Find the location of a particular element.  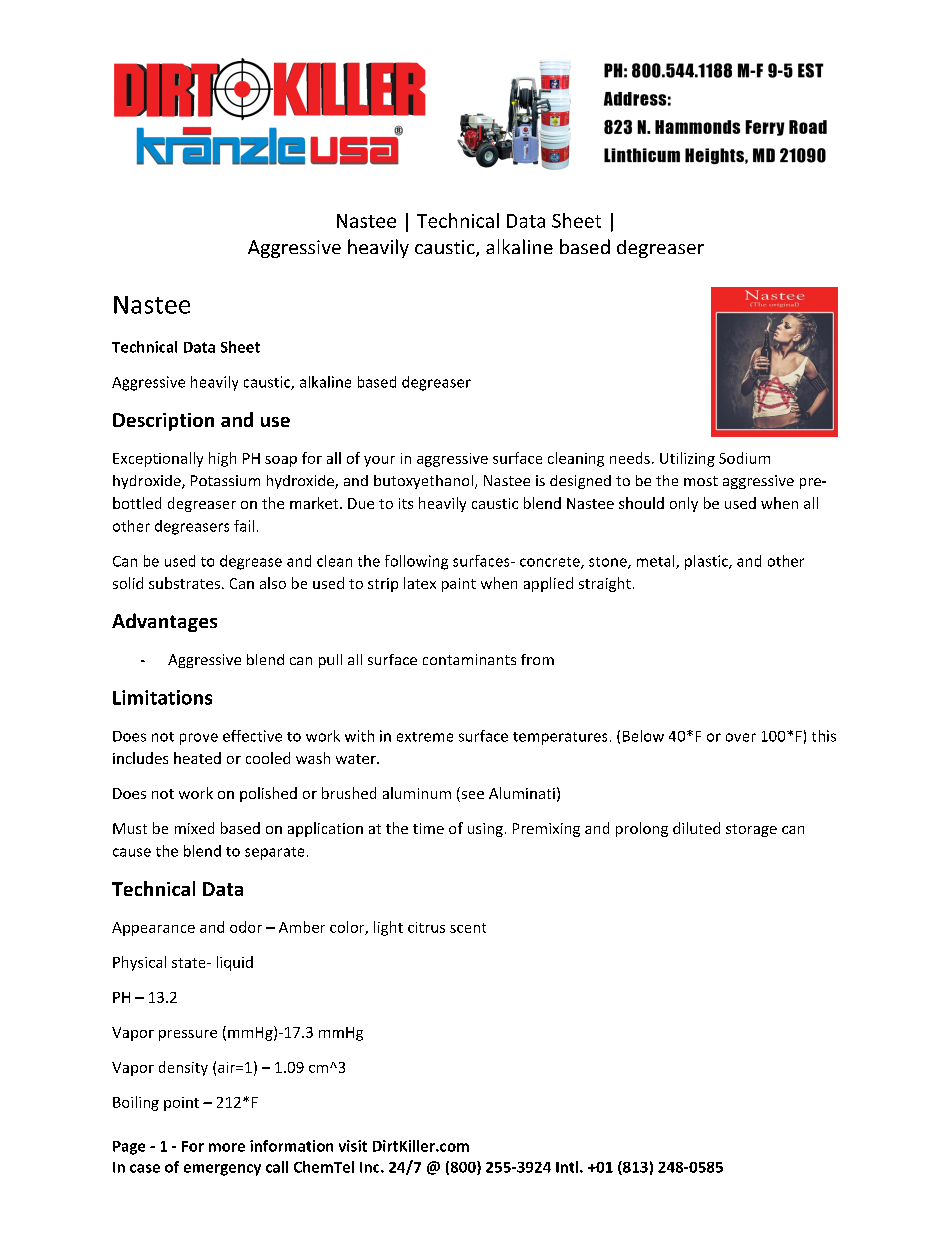

more is located at coordinates (227, 1147).
